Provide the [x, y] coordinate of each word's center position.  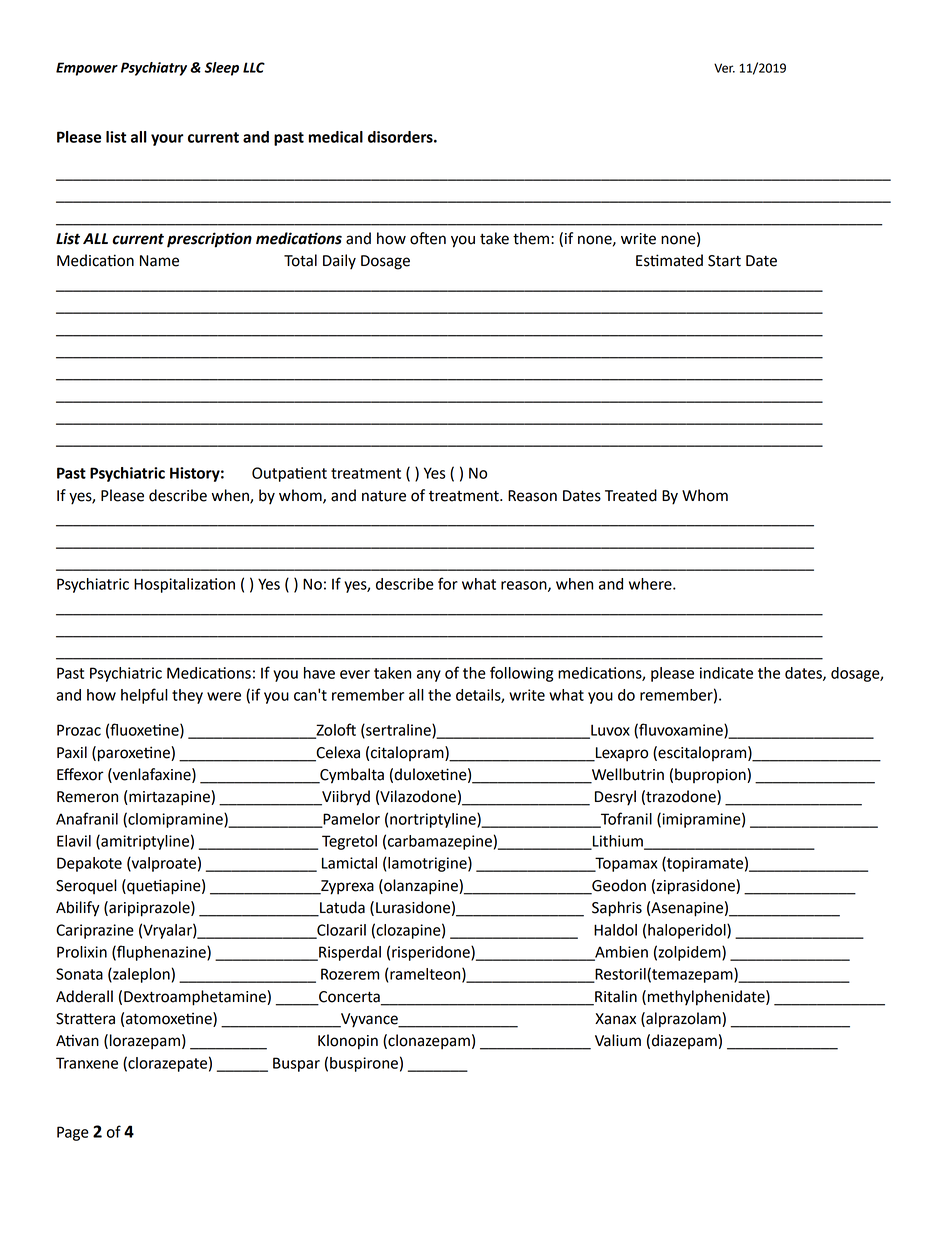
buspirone [364, 1064]
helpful [144, 696]
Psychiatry [154, 69]
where [651, 584]
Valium [618, 1040]
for [448, 583]
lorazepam [145, 1042]
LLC [254, 67]
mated [680, 260]
